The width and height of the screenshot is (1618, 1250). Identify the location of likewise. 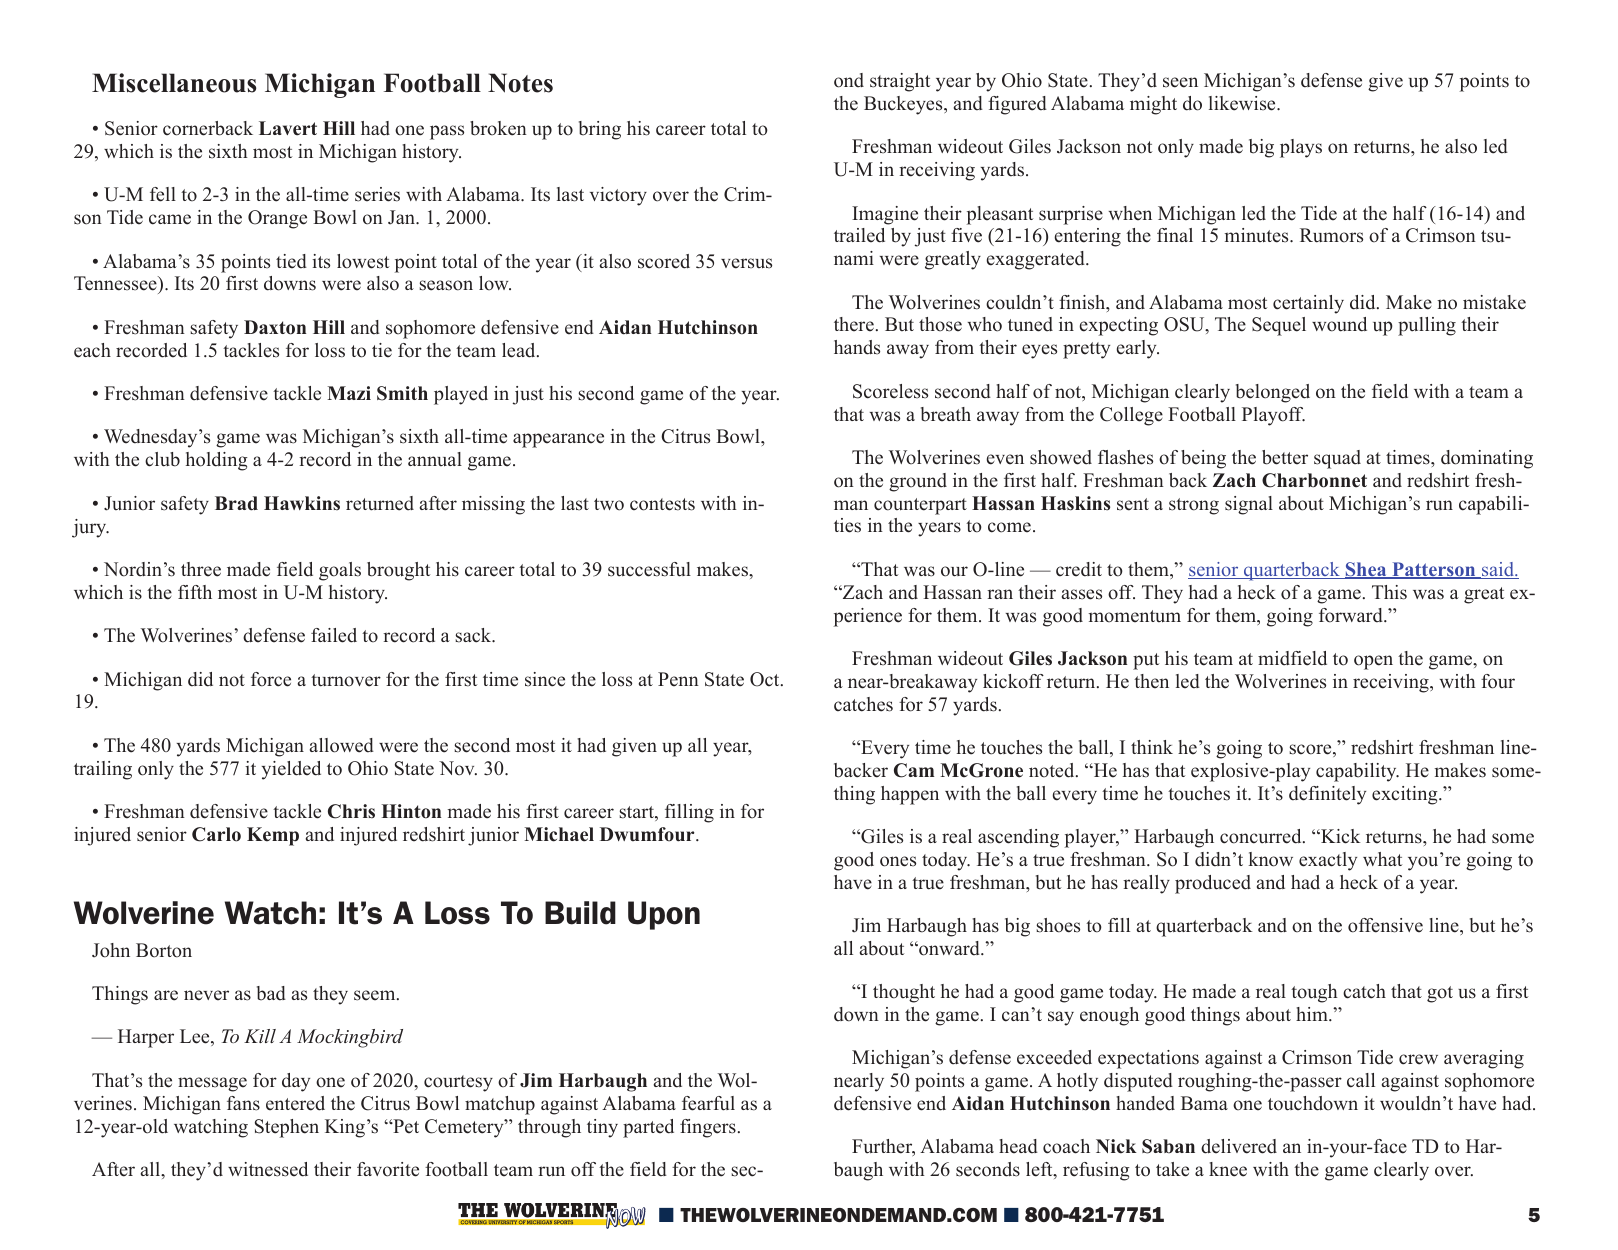
(1243, 103).
